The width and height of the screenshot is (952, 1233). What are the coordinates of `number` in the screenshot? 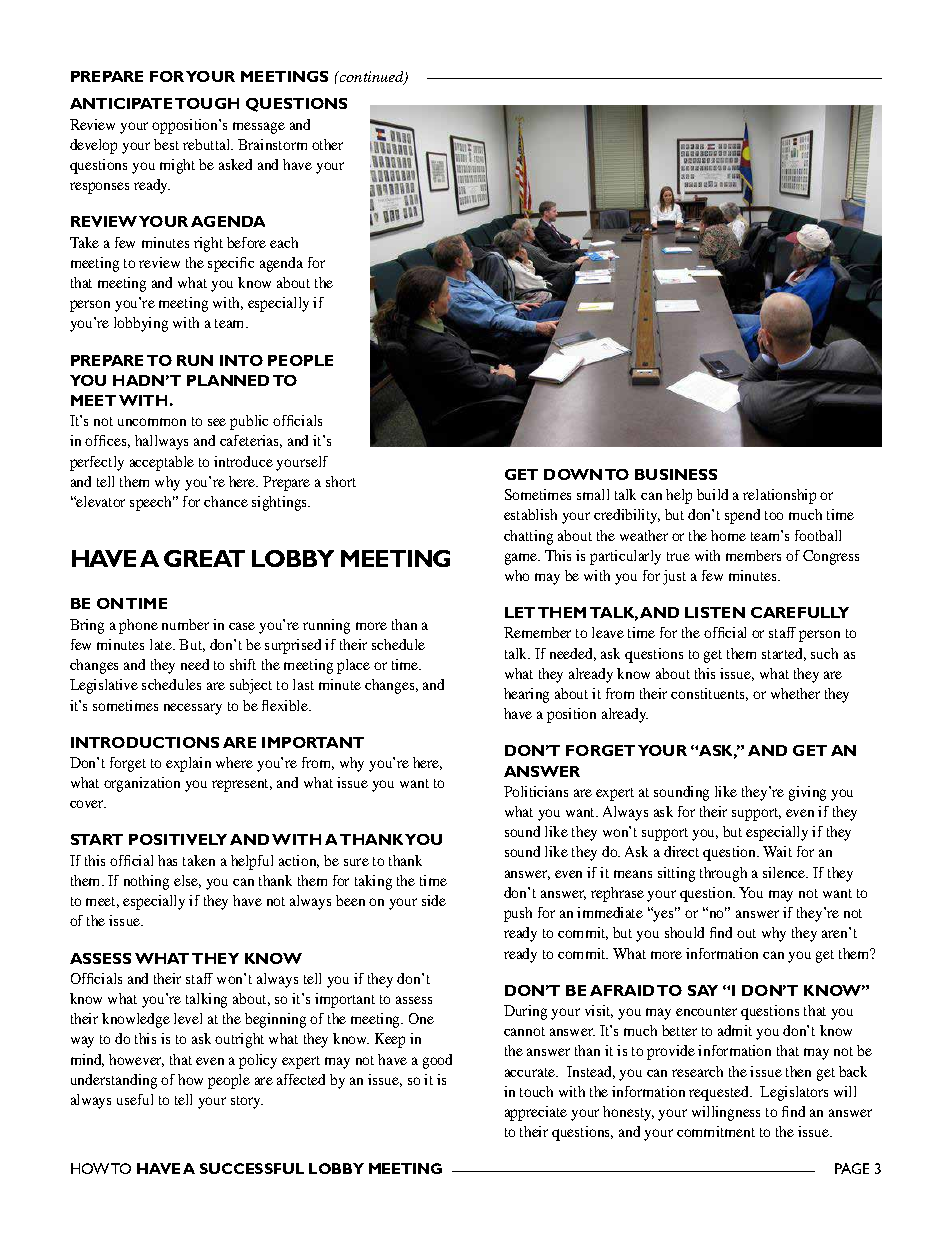 It's located at (185, 624).
